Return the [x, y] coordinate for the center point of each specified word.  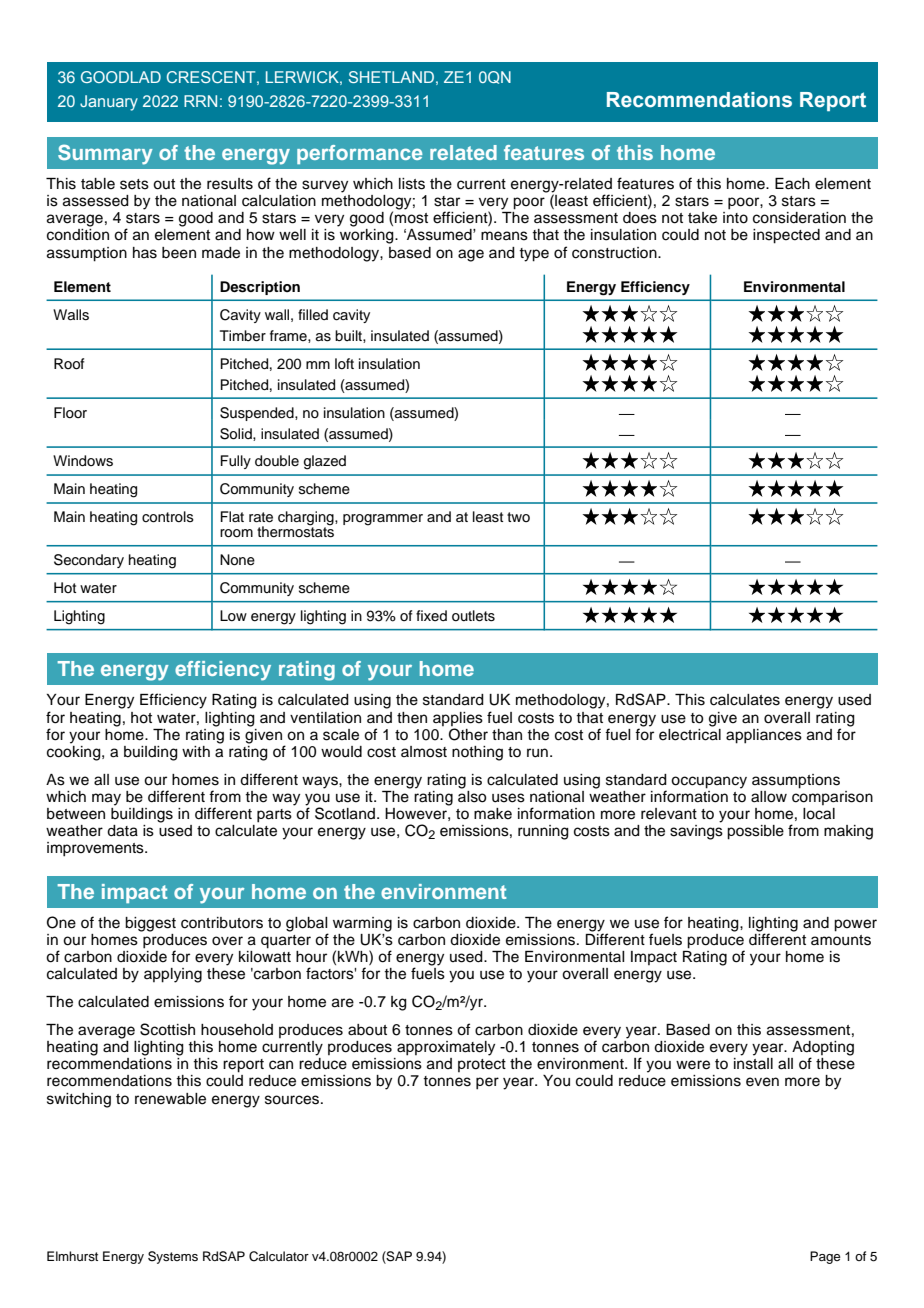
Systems [173, 1257]
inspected [786, 236]
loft [344, 363]
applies [458, 719]
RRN [200, 101]
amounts [841, 940]
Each [792, 184]
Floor [70, 412]
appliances [764, 736]
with [196, 751]
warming [362, 924]
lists [412, 184]
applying [173, 975]
